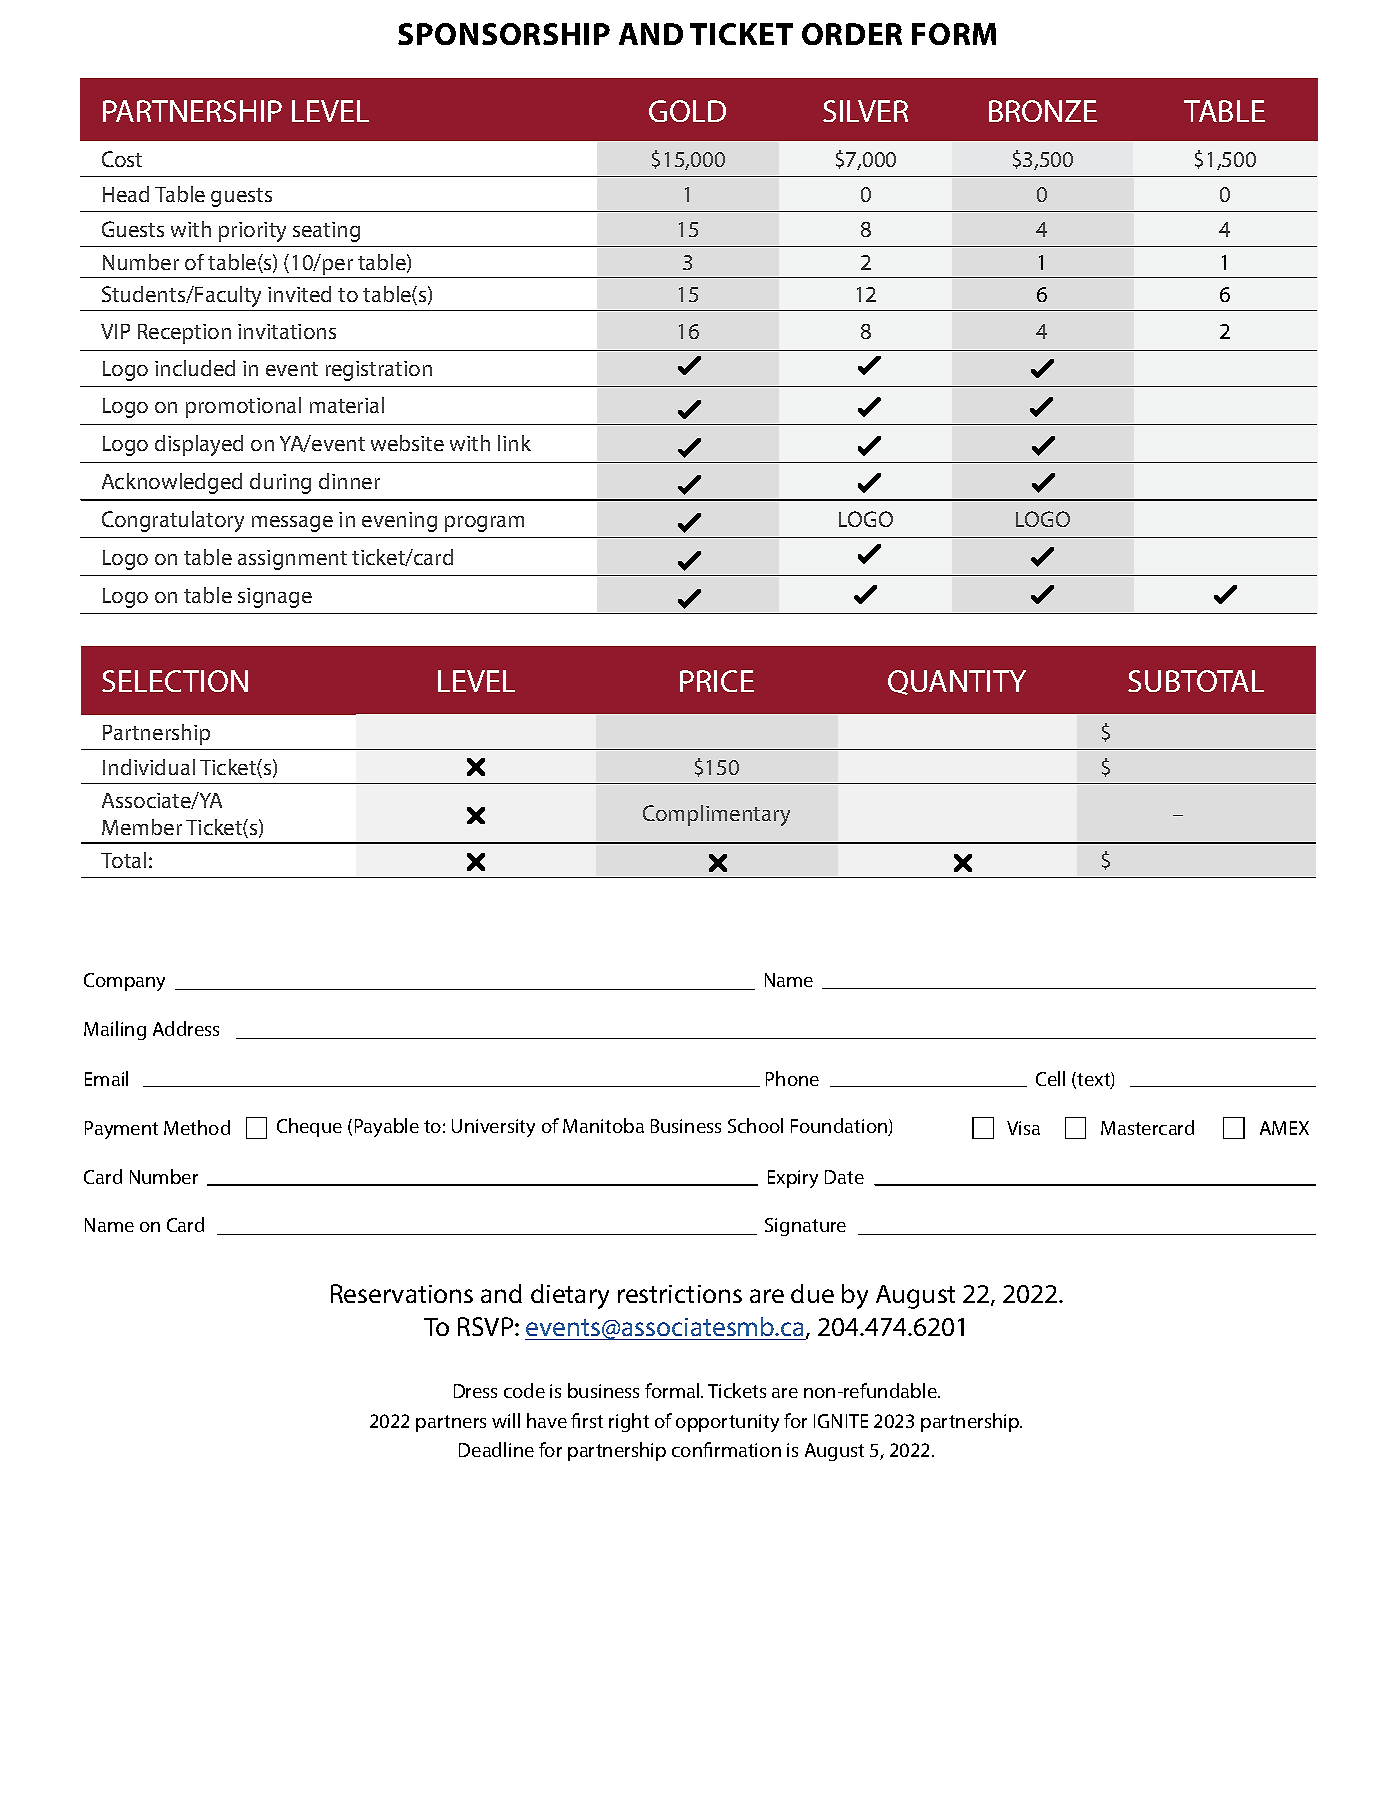  I want to click on BRONZE, so click(1043, 111).
